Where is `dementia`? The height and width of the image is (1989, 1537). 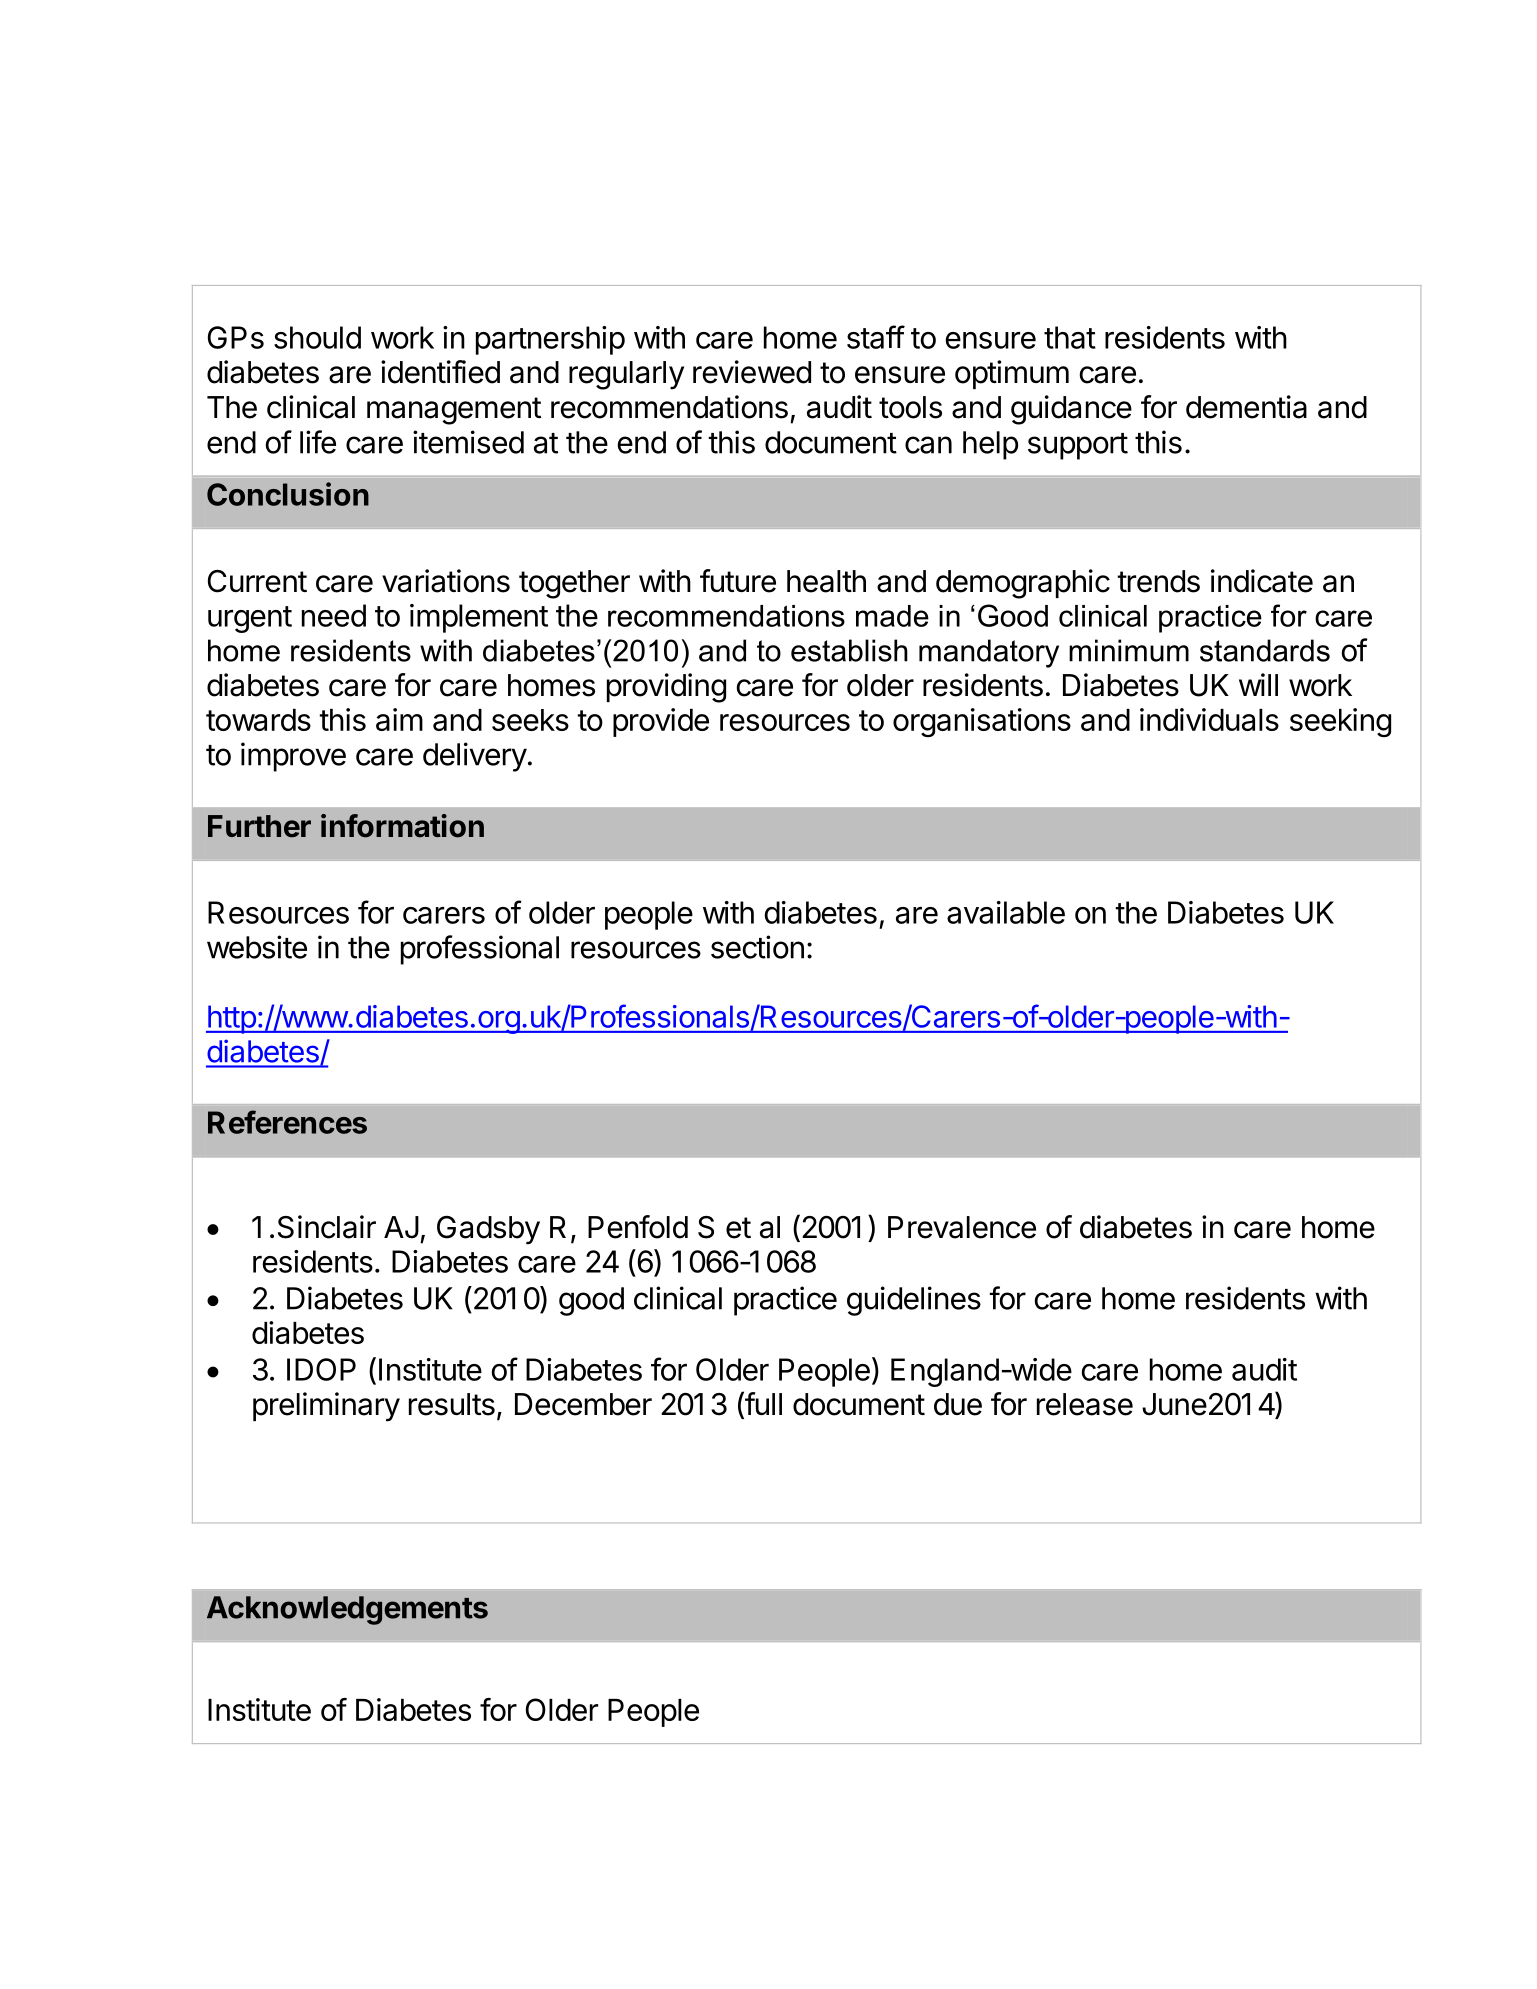 dementia is located at coordinates (1246, 407).
